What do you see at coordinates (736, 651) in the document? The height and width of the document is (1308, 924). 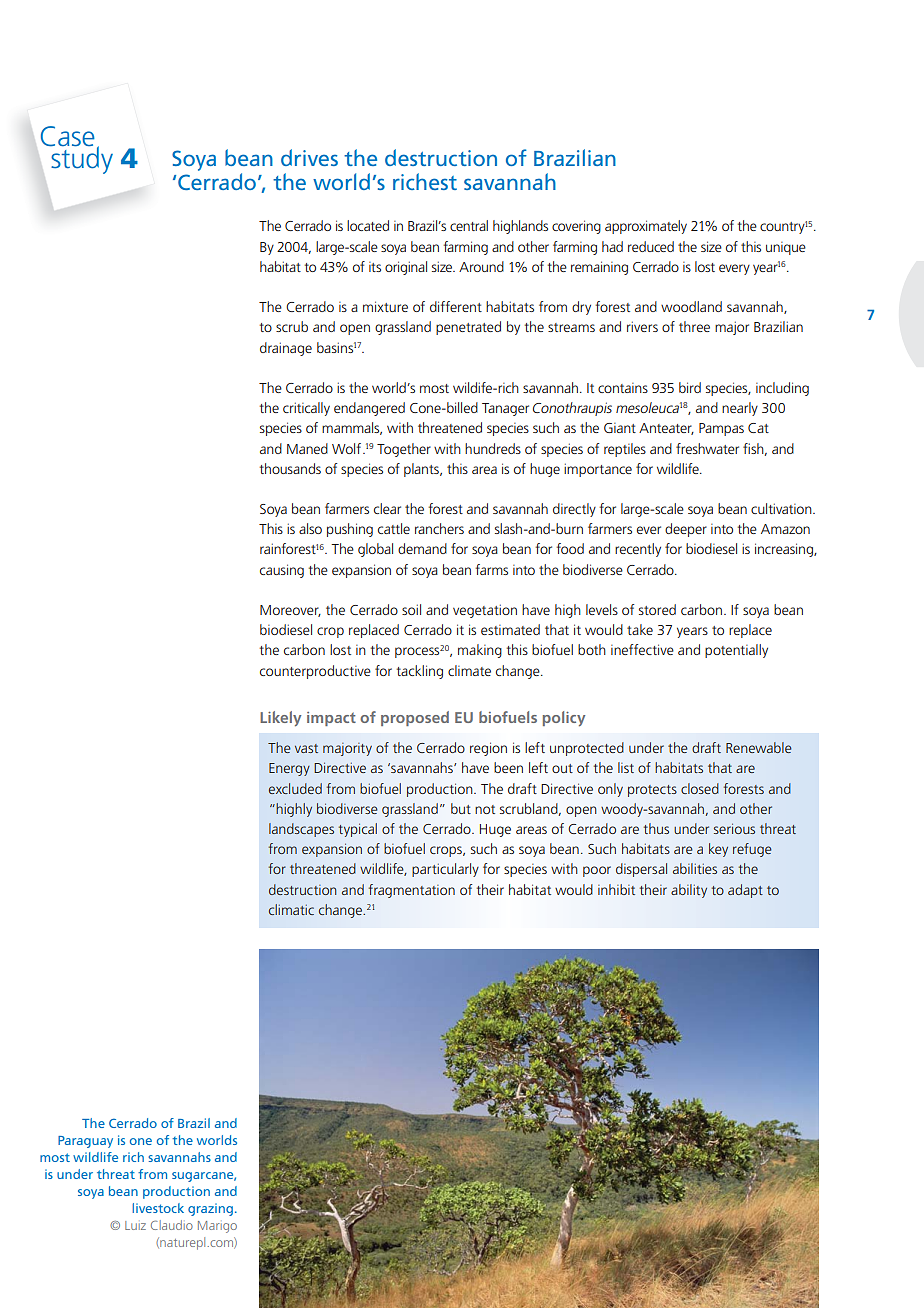 I see `potentially` at bounding box center [736, 651].
